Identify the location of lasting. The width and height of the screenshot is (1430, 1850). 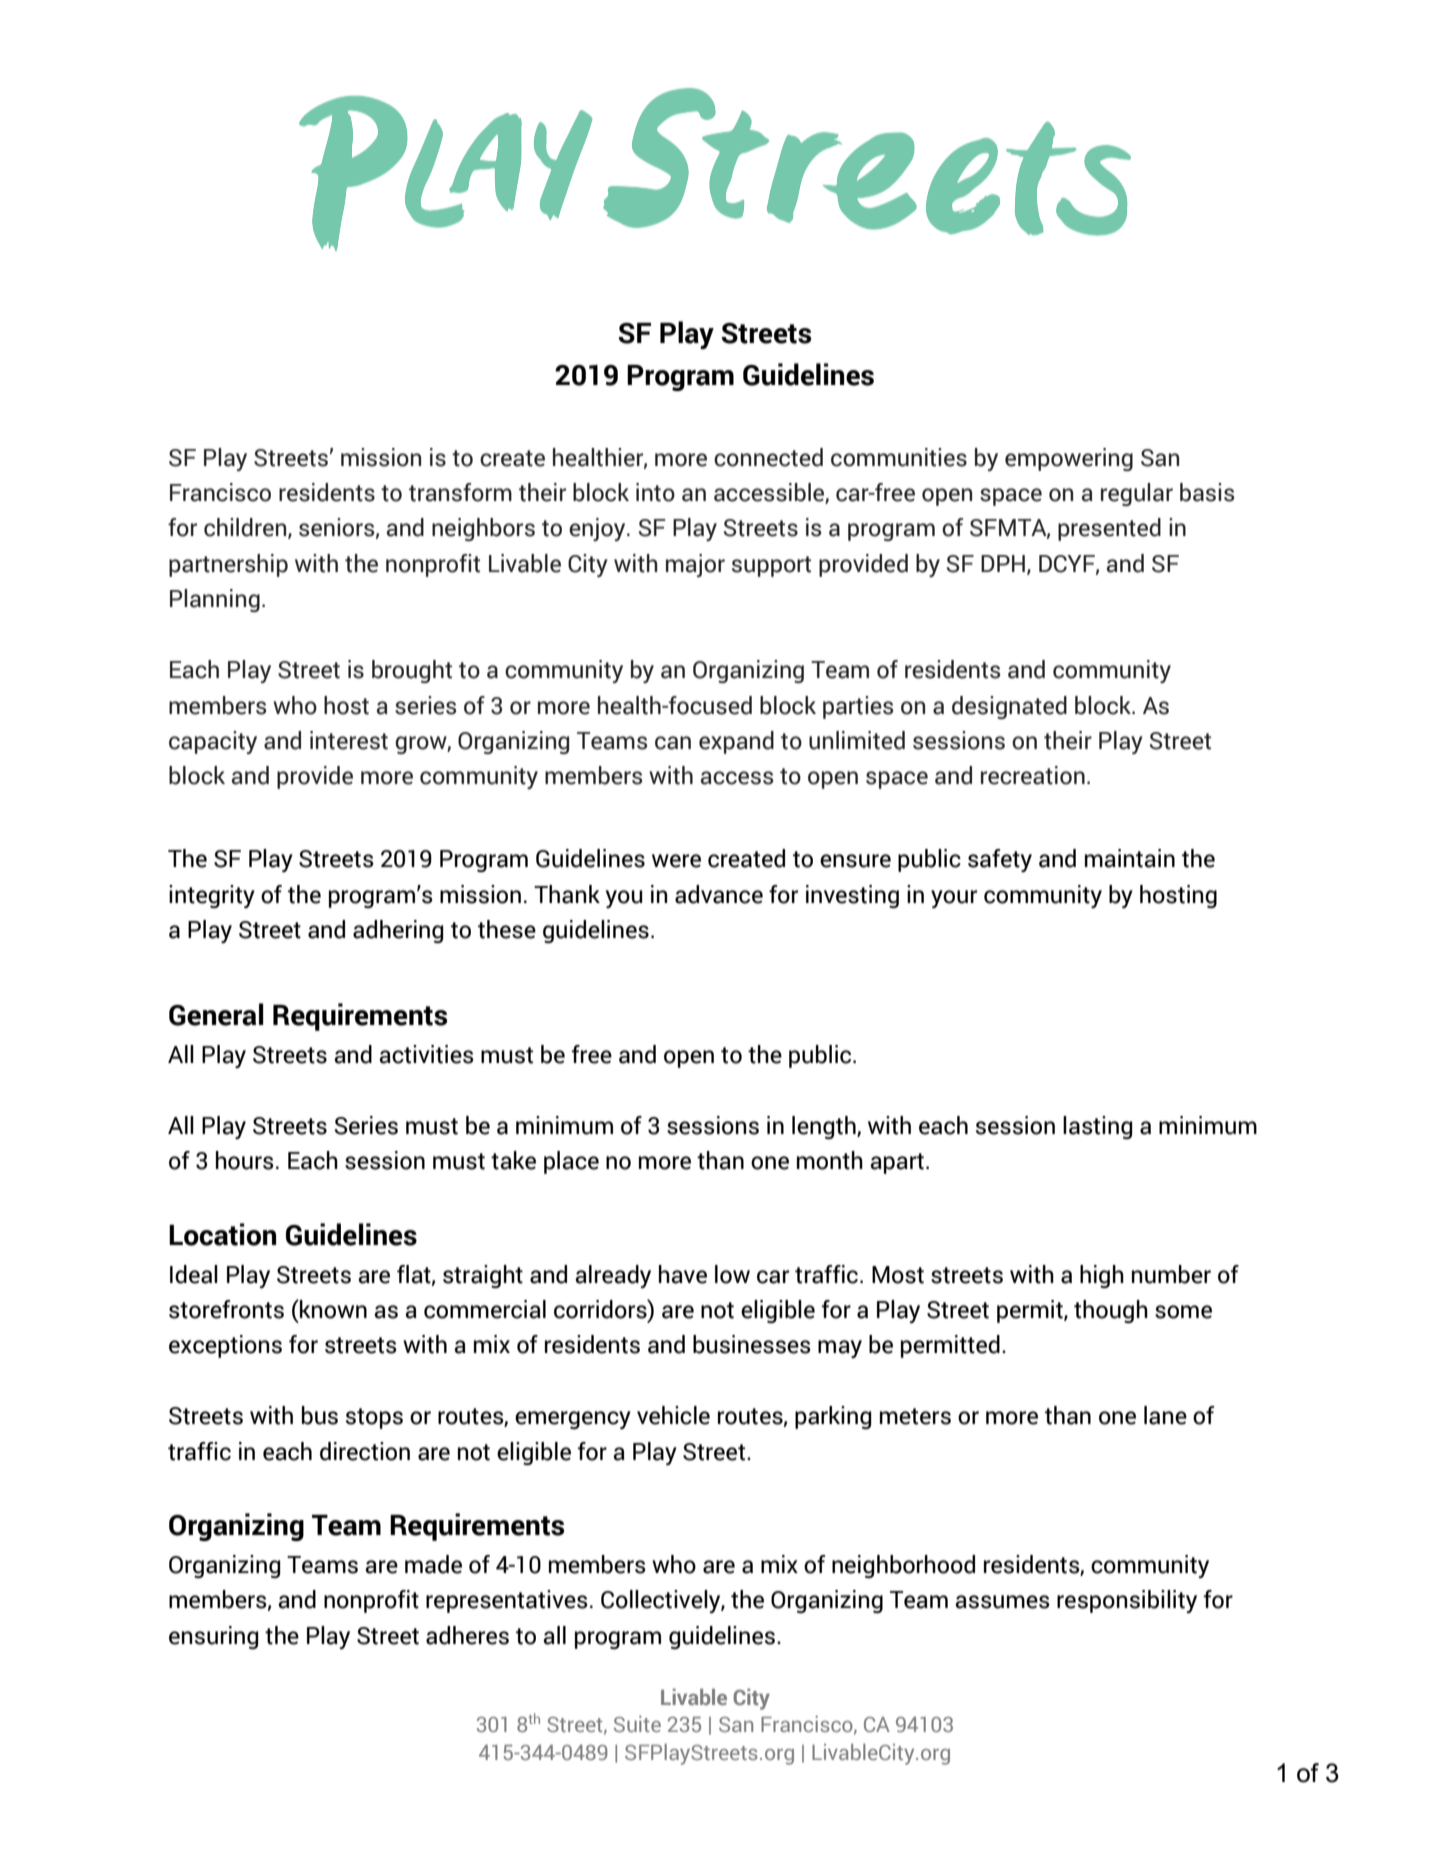
(1098, 1127).
